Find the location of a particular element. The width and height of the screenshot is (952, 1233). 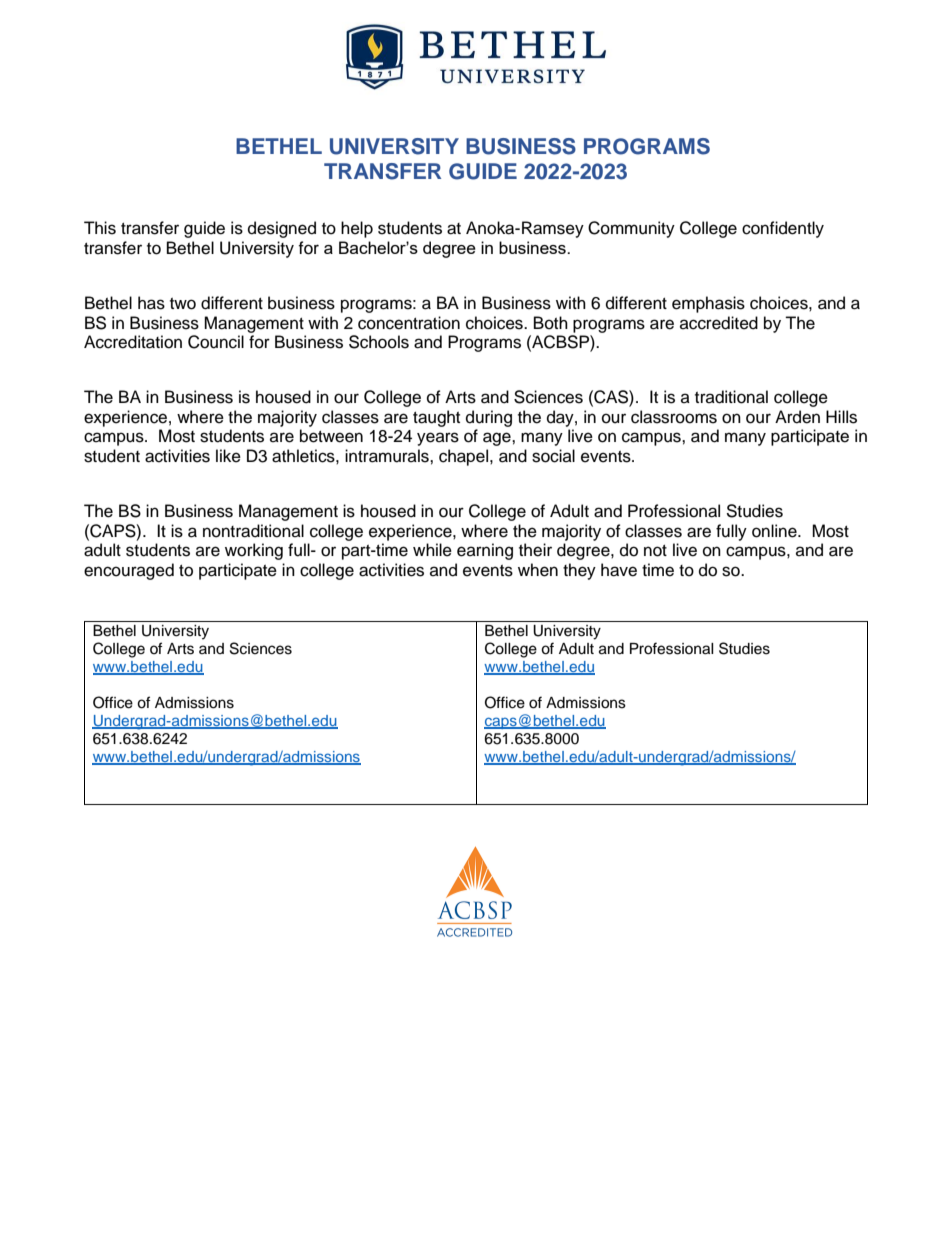

This is located at coordinates (100, 228).
